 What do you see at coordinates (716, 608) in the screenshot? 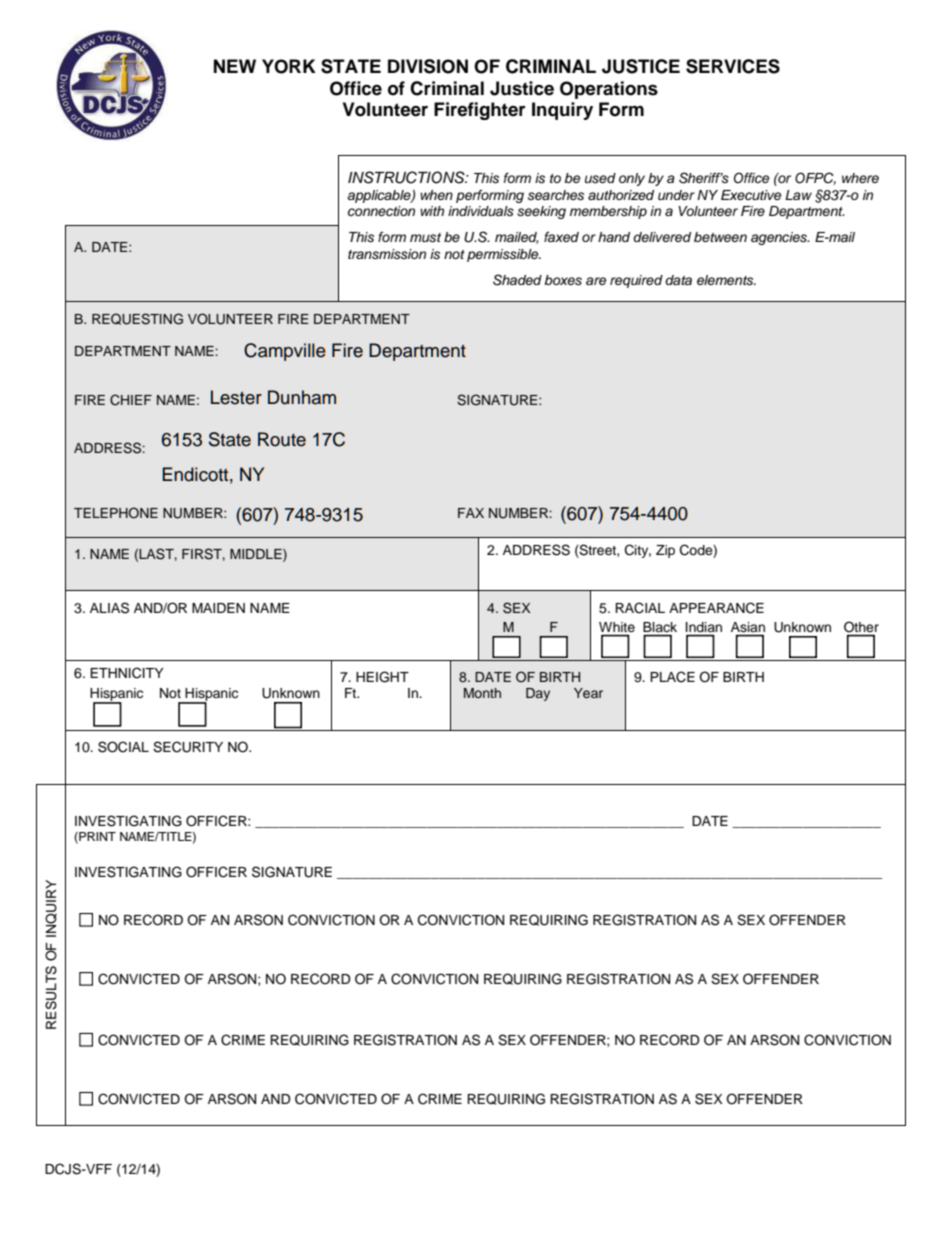
I see `APPEARANCE` at bounding box center [716, 608].
